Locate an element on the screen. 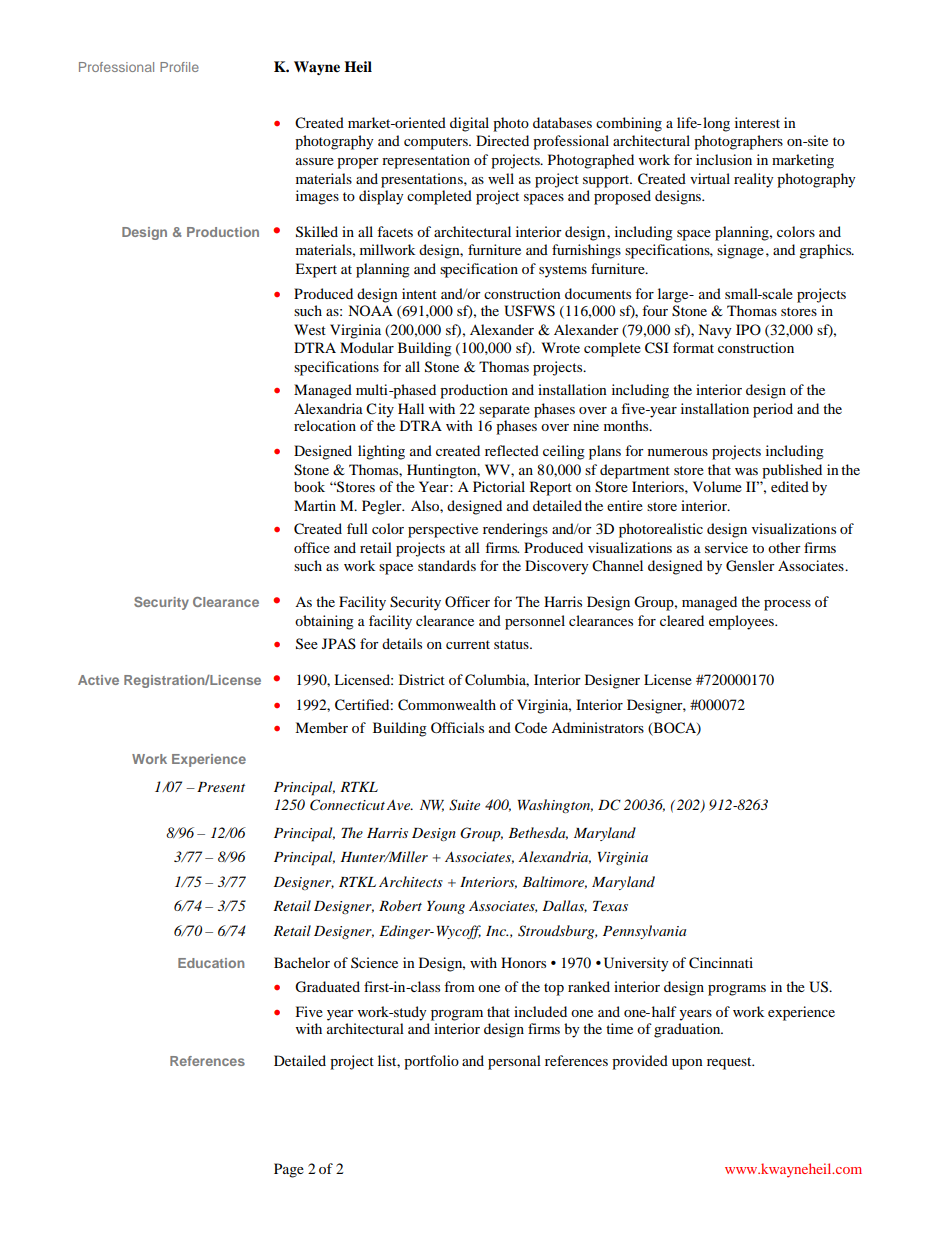  reflected is located at coordinates (512, 450).
